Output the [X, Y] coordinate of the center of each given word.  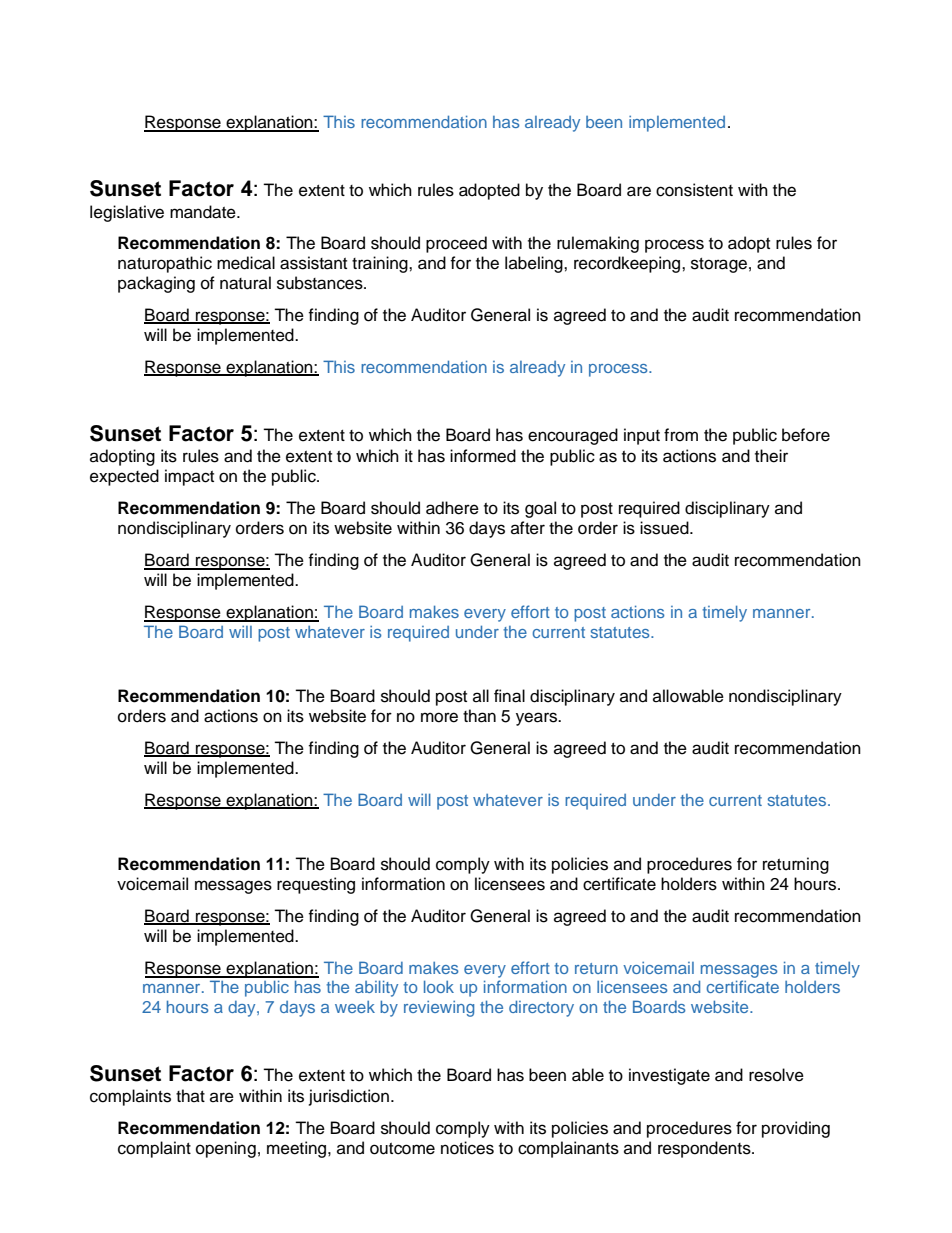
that [190, 1095]
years [537, 719]
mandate [204, 212]
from [681, 435]
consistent [694, 190]
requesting [316, 885]
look [439, 986]
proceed [456, 244]
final [509, 696]
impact [189, 477]
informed [483, 456]
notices [467, 1148]
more [439, 717]
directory [541, 1008]
